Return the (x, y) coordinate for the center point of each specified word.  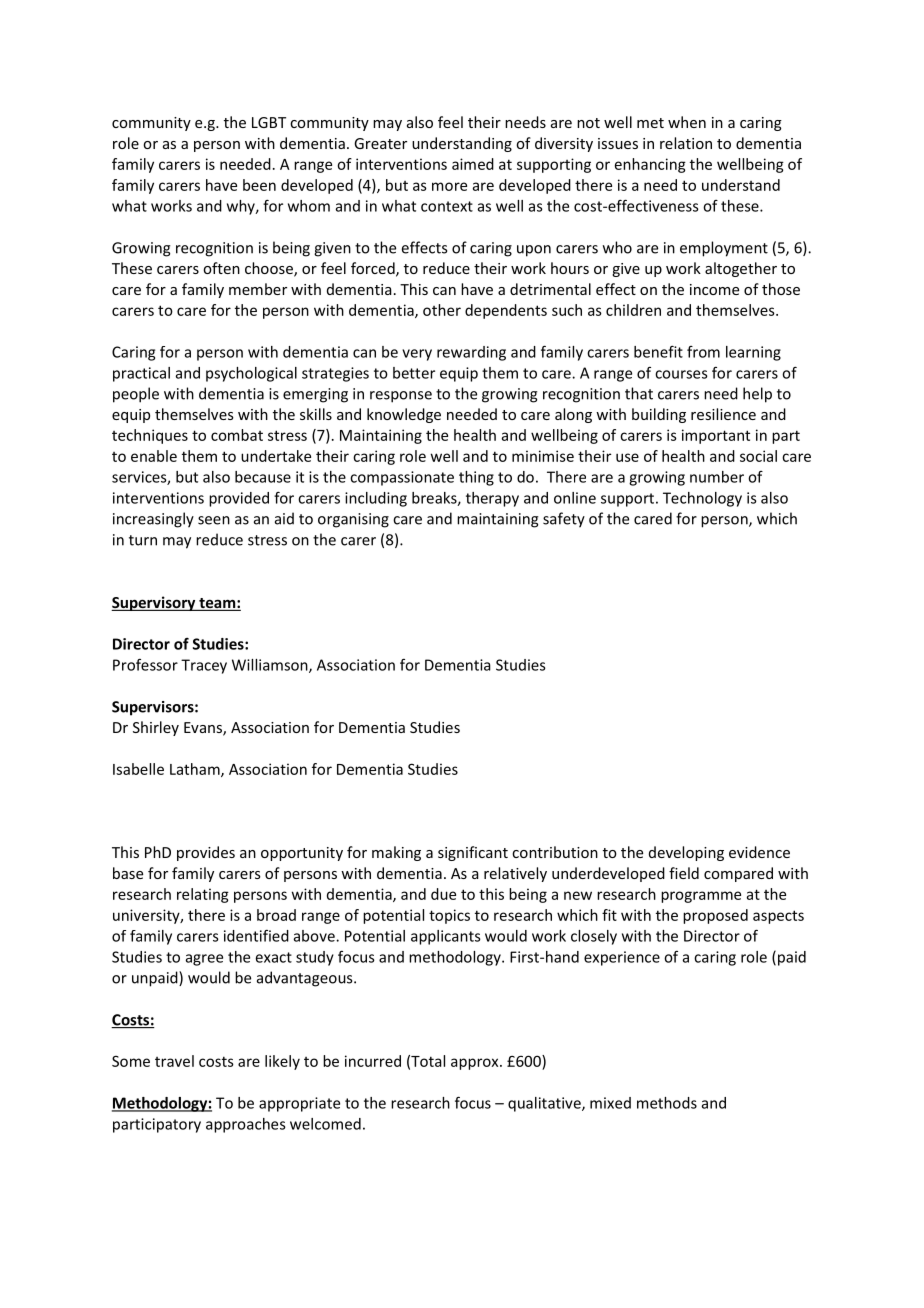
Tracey (204, 666)
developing (686, 853)
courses (681, 374)
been (259, 185)
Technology (702, 499)
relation (686, 143)
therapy (492, 499)
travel (174, 1061)
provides (206, 853)
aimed (473, 164)
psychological (251, 374)
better (414, 373)
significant (473, 853)
